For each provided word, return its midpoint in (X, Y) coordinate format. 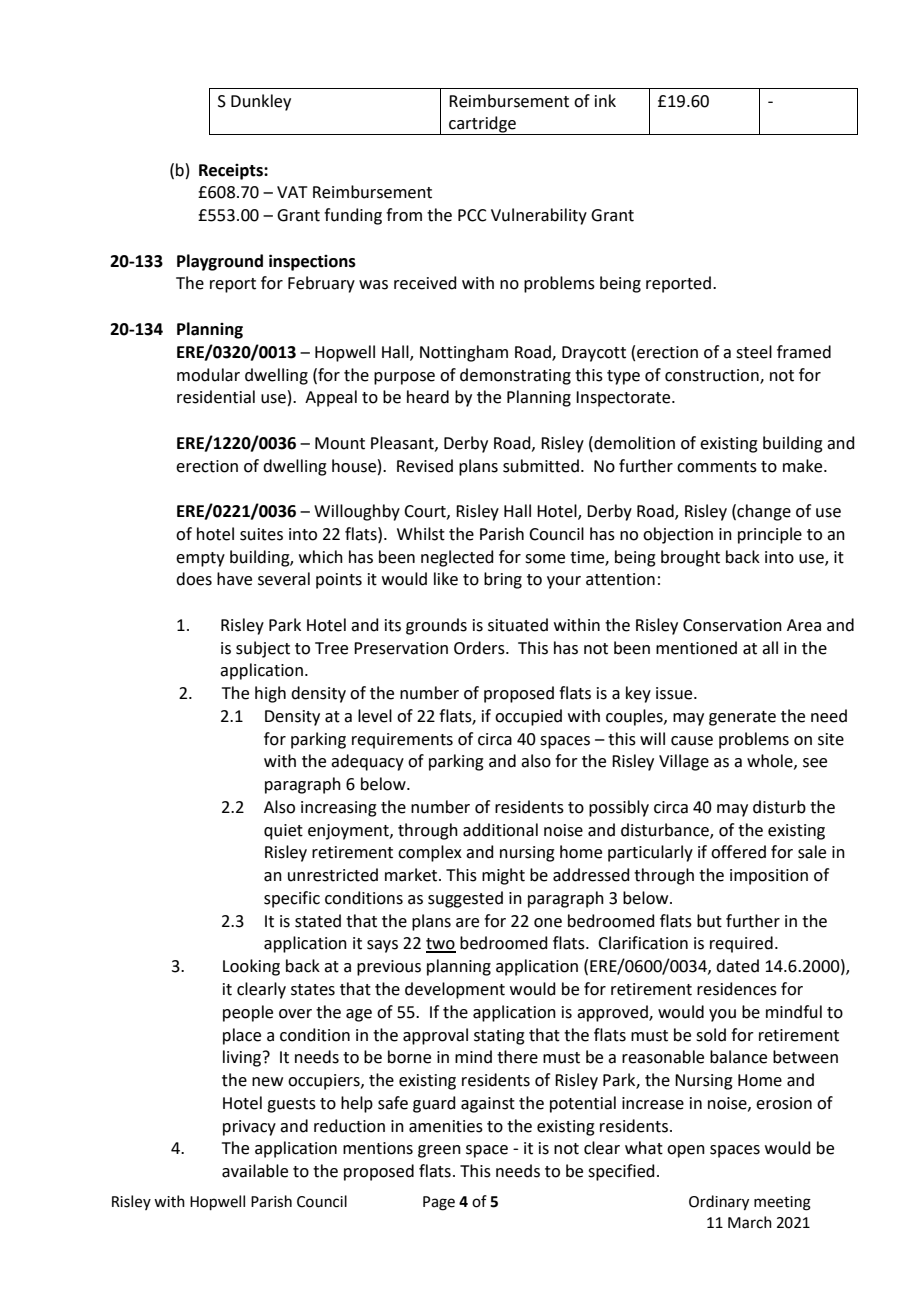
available (255, 1171)
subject (263, 649)
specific (292, 899)
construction (713, 376)
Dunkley (261, 102)
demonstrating (515, 376)
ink (605, 100)
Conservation (732, 625)
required (741, 944)
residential (216, 397)
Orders (480, 648)
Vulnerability (539, 216)
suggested (465, 899)
